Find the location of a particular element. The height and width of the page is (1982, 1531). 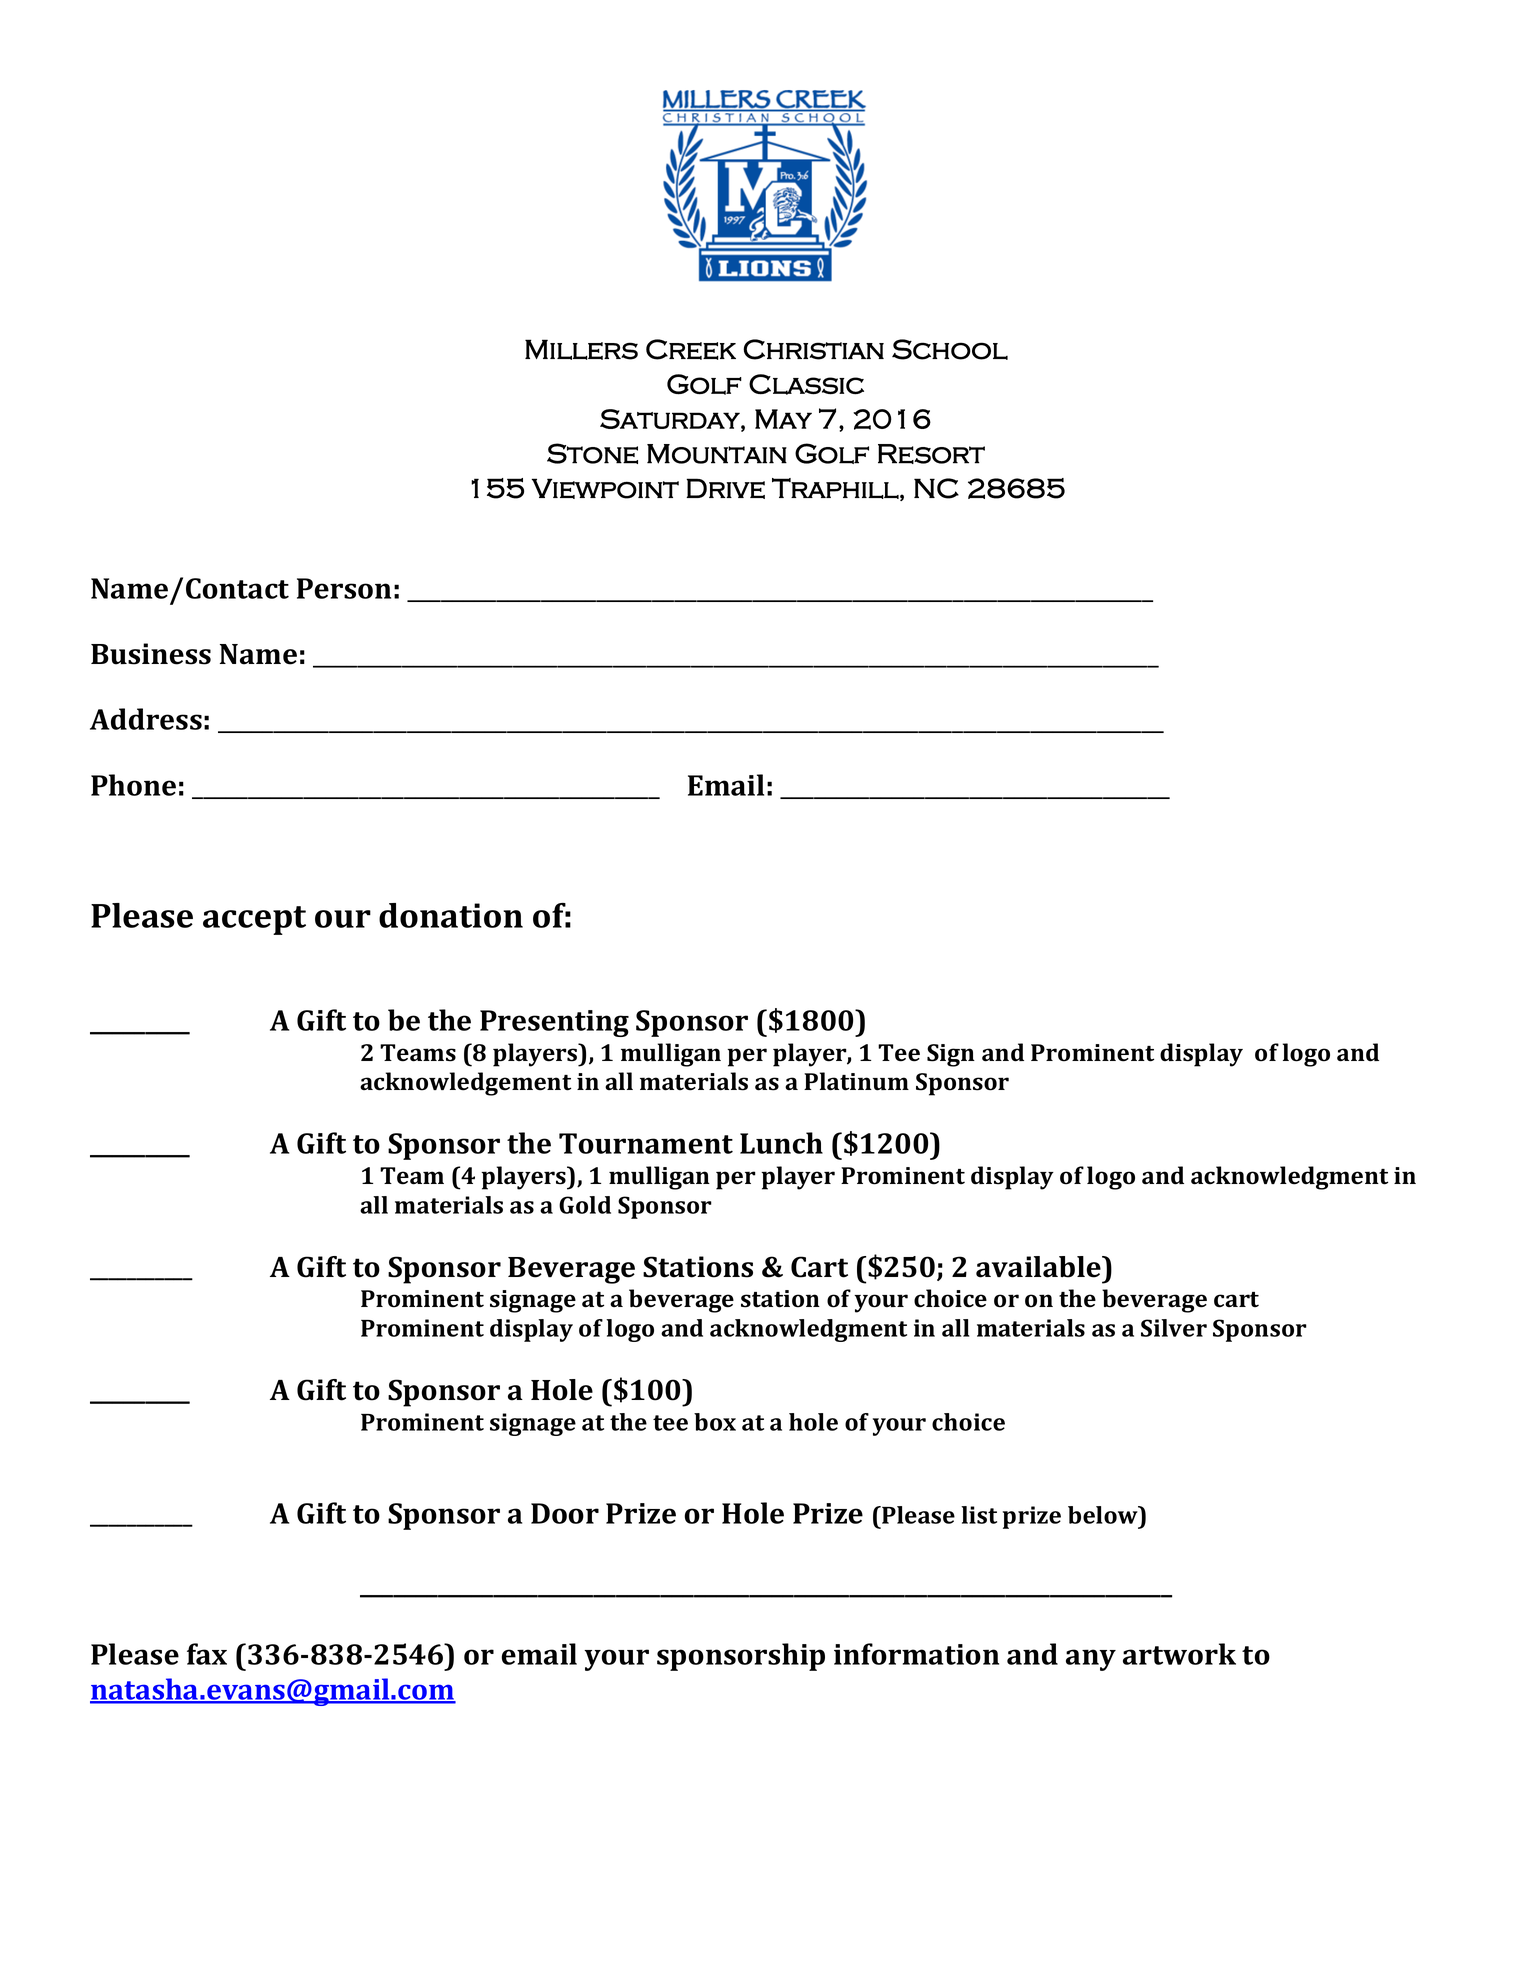

fax is located at coordinates (207, 1654).
